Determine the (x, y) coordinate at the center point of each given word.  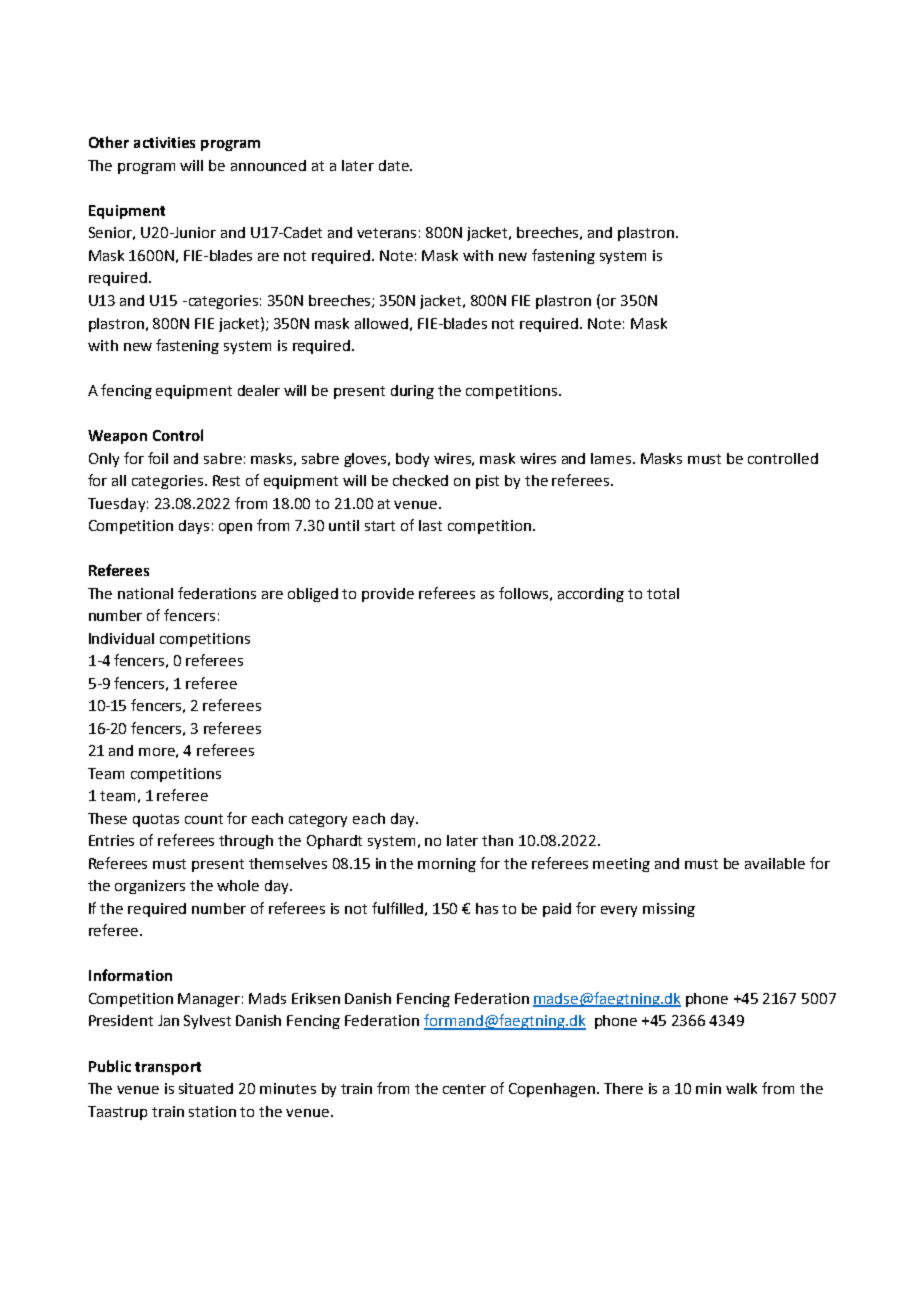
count (204, 819)
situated (206, 1088)
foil (158, 458)
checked (420, 480)
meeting (621, 865)
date (395, 165)
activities (164, 142)
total (663, 593)
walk (741, 1088)
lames (612, 458)
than (497, 840)
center (464, 1089)
